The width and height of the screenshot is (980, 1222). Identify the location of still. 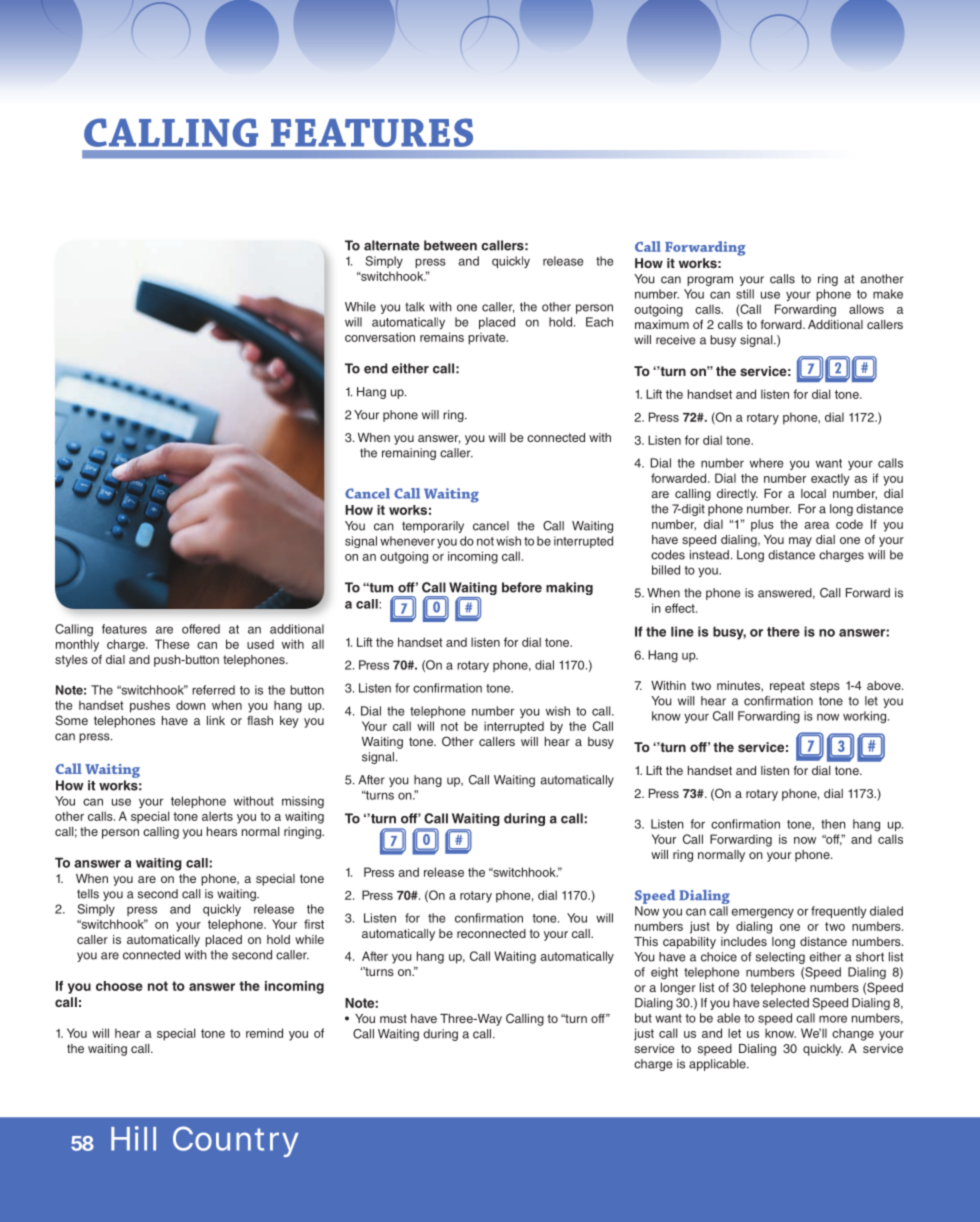
(745, 294).
